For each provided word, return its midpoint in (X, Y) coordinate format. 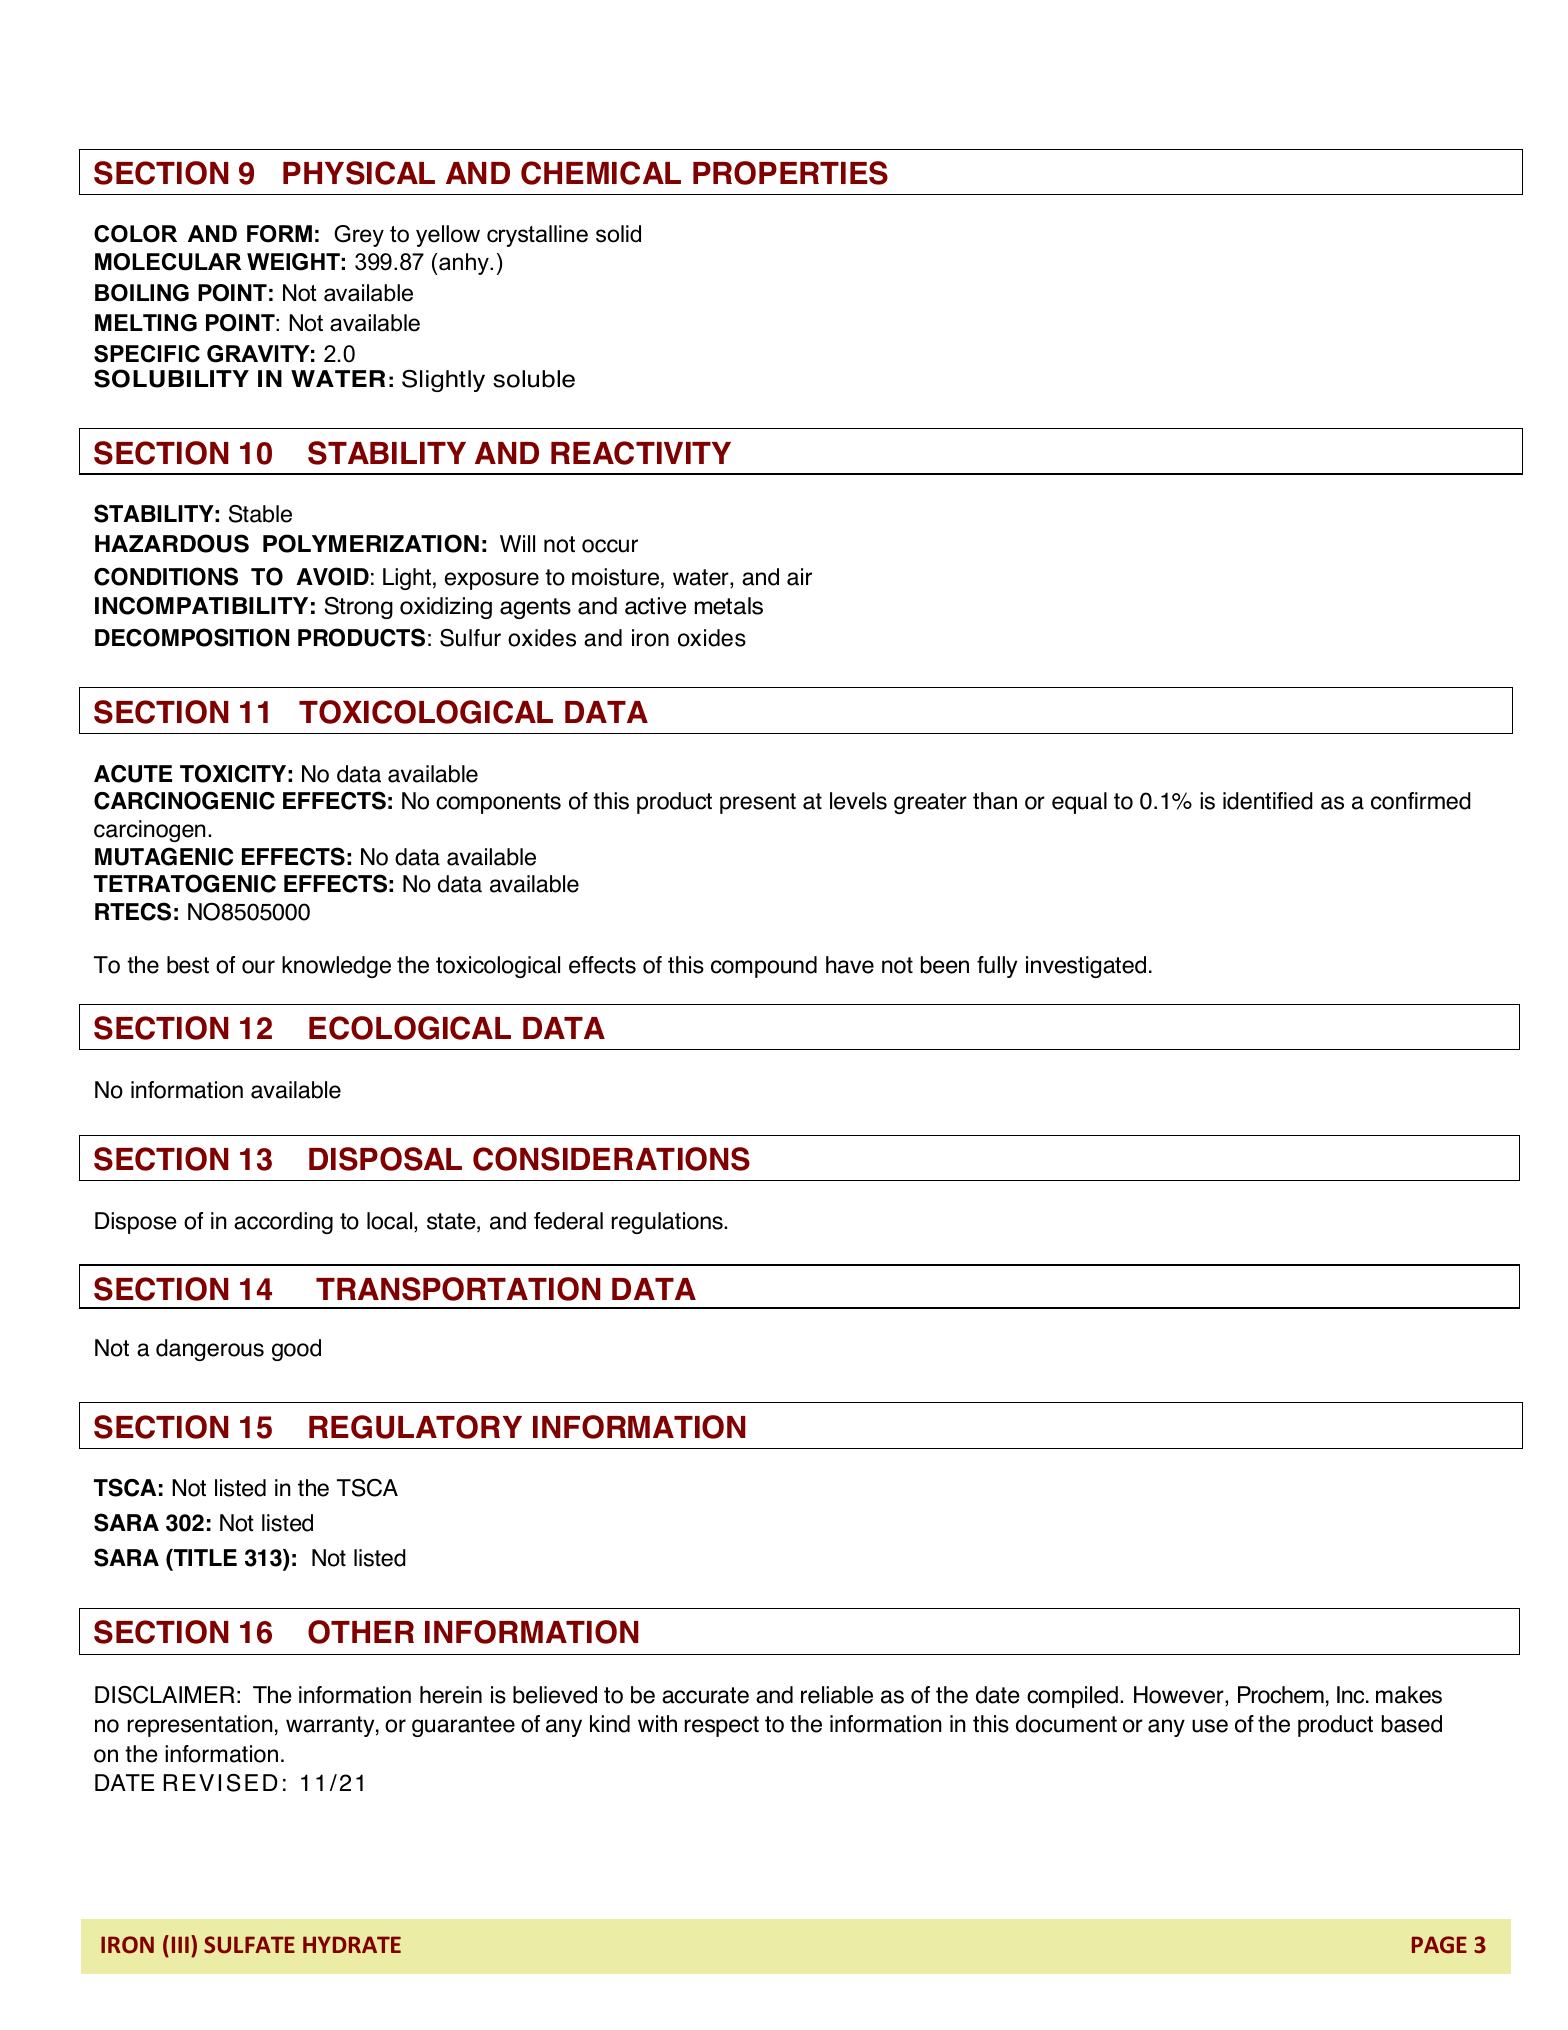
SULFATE (249, 1944)
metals (729, 606)
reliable (837, 1695)
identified (1268, 801)
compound (764, 967)
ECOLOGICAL (410, 1028)
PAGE (1439, 1944)
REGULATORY (415, 1427)
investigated (1086, 967)
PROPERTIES (790, 173)
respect (722, 1726)
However (1180, 1696)
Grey (359, 236)
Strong (358, 608)
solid (618, 234)
